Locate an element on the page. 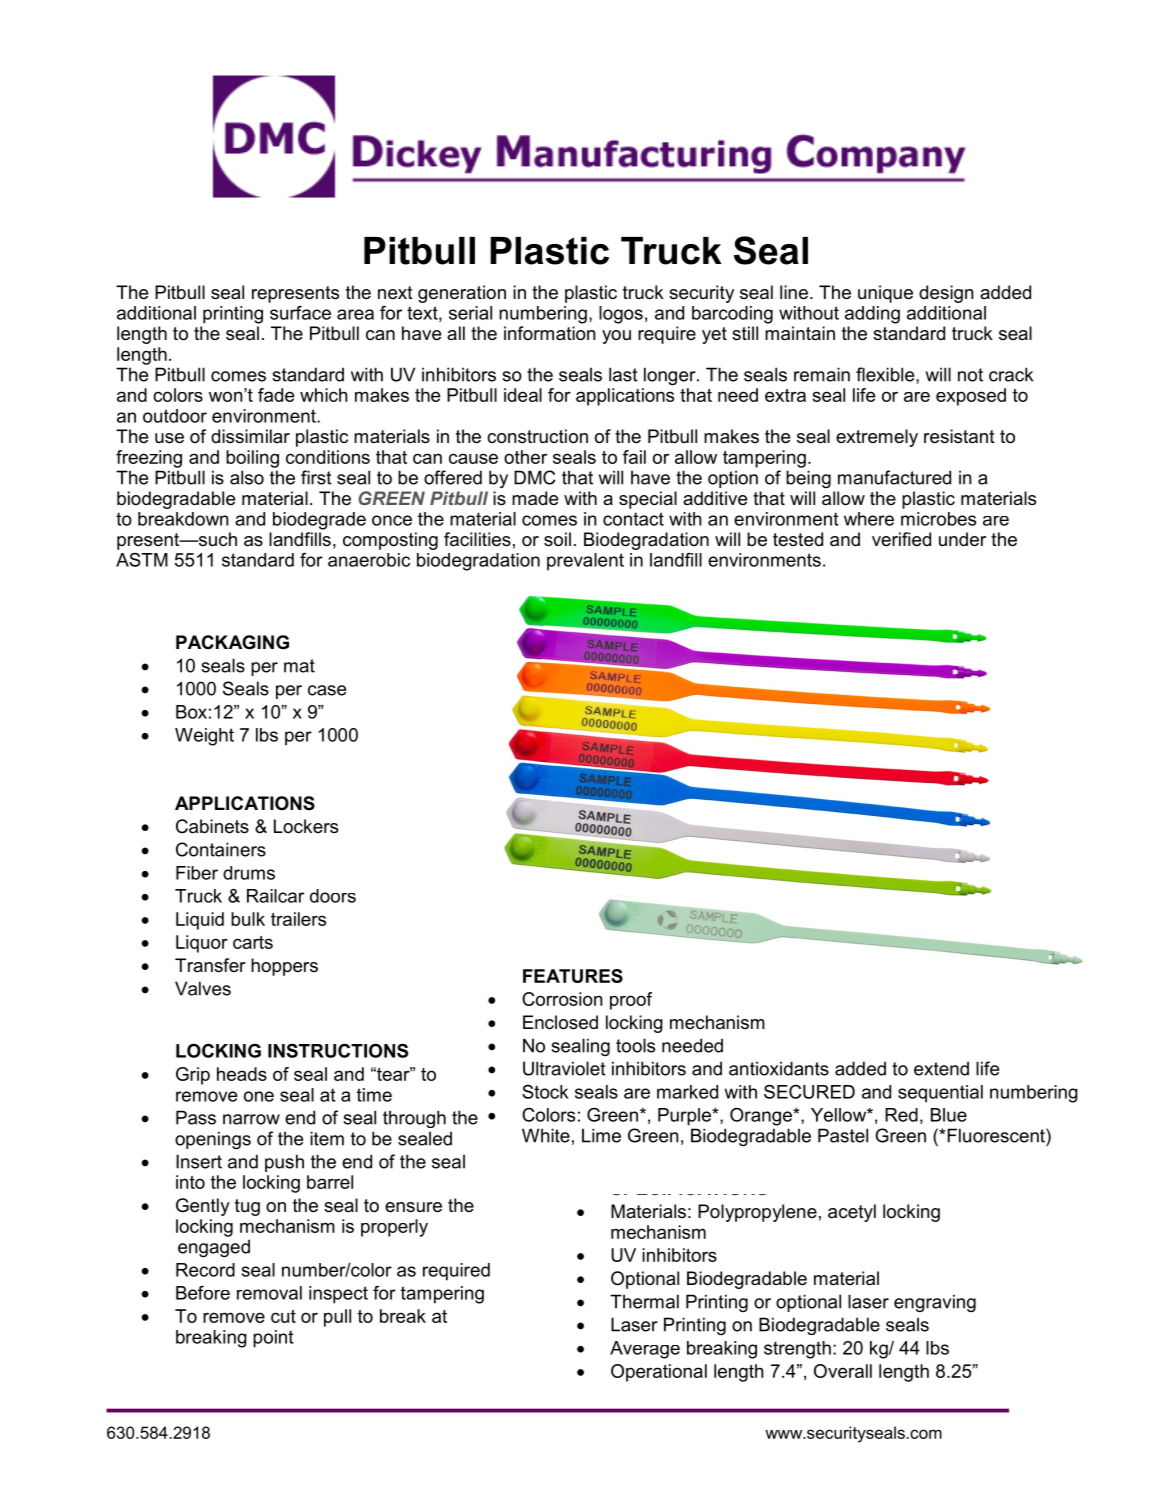 The width and height of the image is (1158, 1498). adding is located at coordinates (872, 315).
